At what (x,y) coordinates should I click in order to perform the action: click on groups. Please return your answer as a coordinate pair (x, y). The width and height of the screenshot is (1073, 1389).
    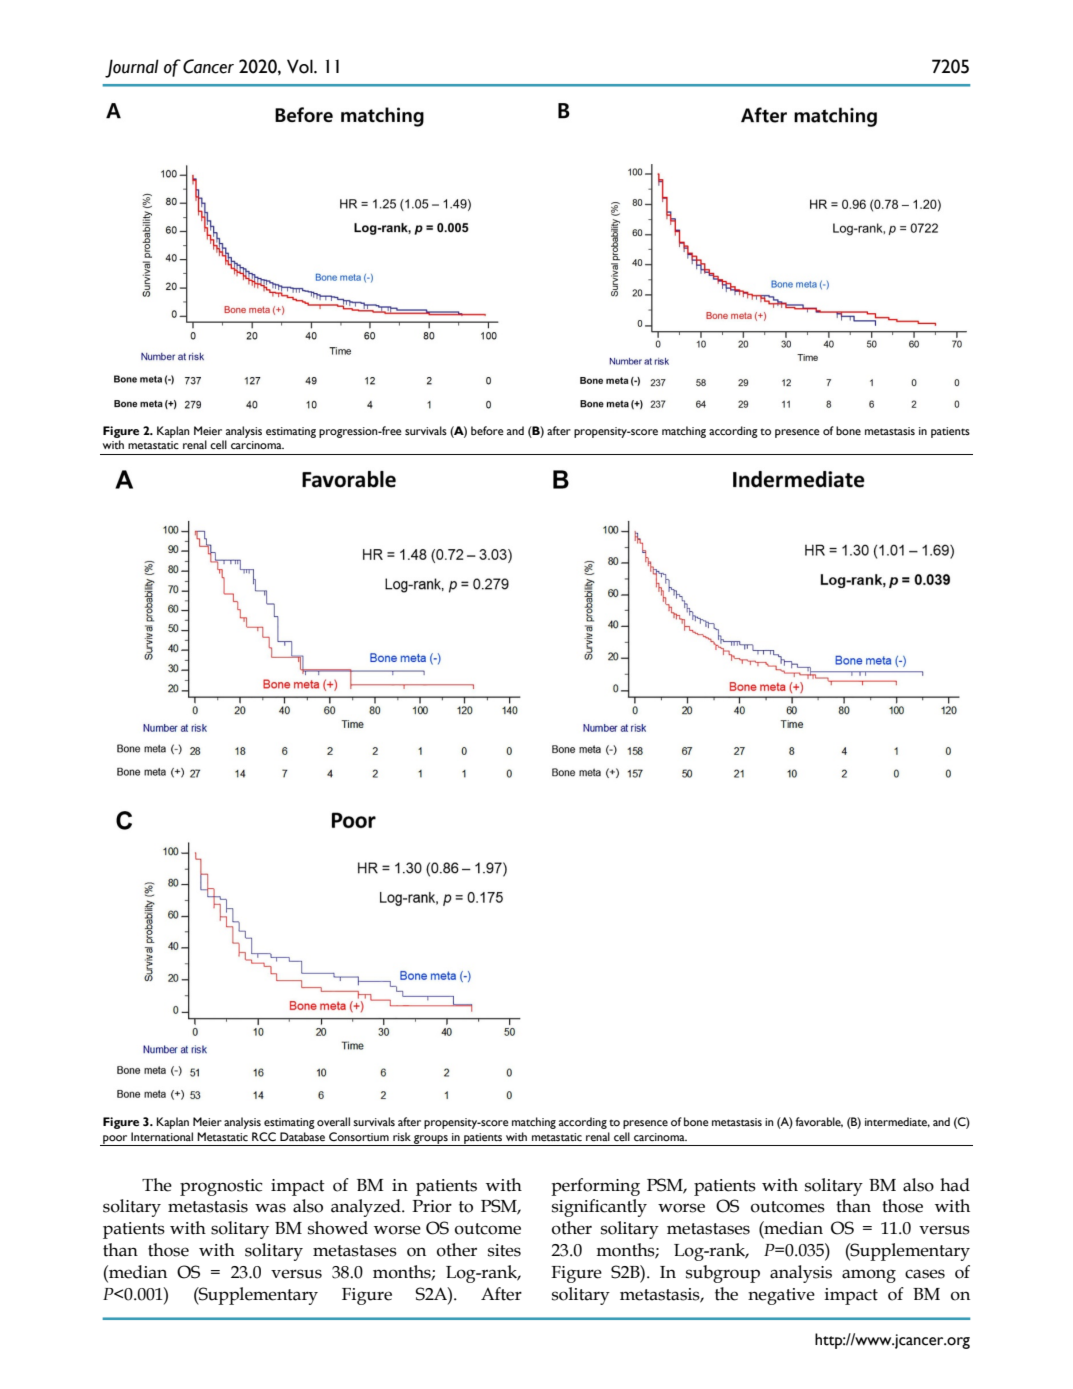
    Looking at the image, I should click on (431, 1140).
